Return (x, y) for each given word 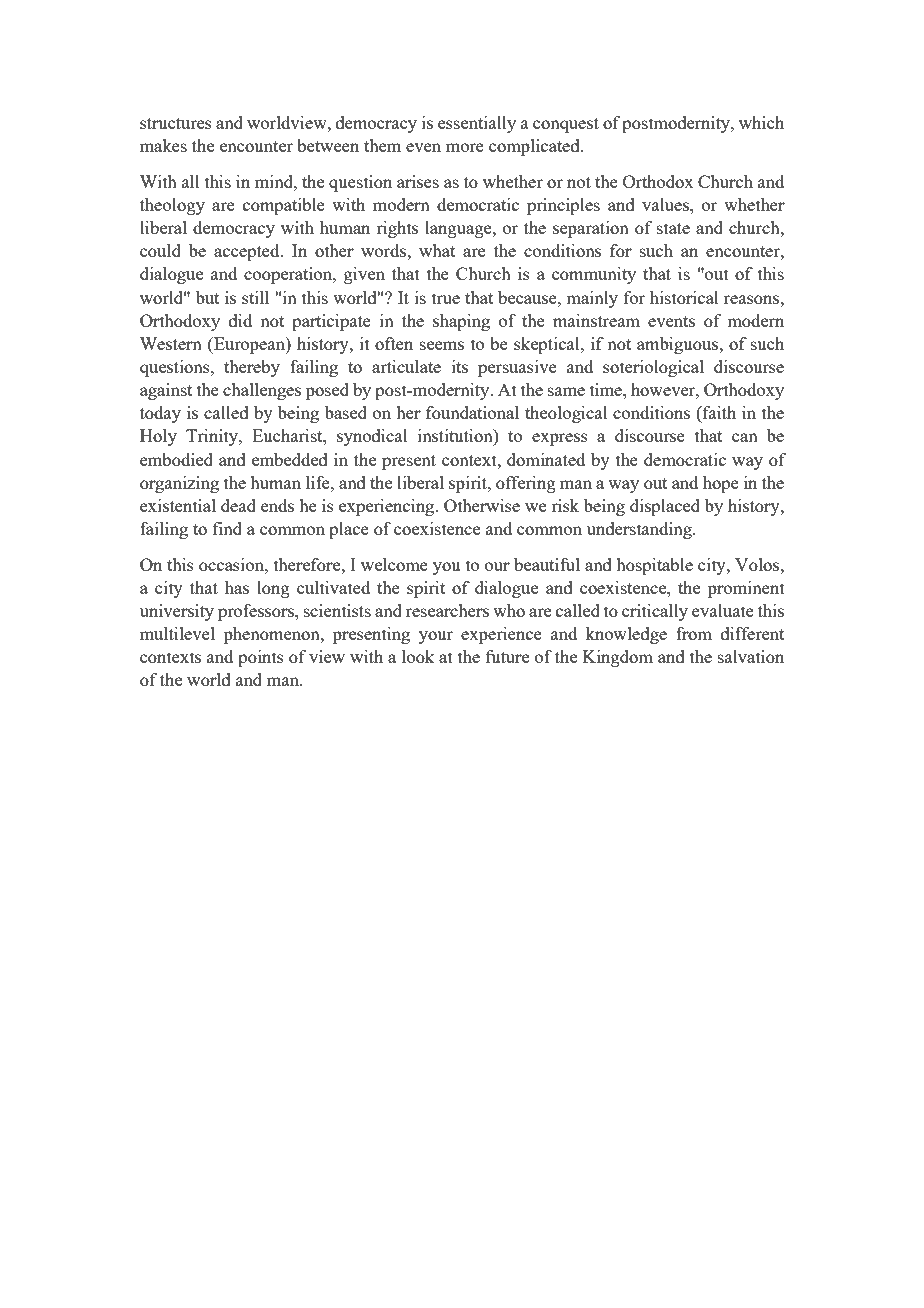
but (207, 297)
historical (684, 297)
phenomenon (273, 635)
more (465, 147)
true (446, 298)
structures (176, 123)
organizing (179, 484)
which (761, 122)
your (436, 637)
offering (526, 484)
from (694, 633)
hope (721, 484)
